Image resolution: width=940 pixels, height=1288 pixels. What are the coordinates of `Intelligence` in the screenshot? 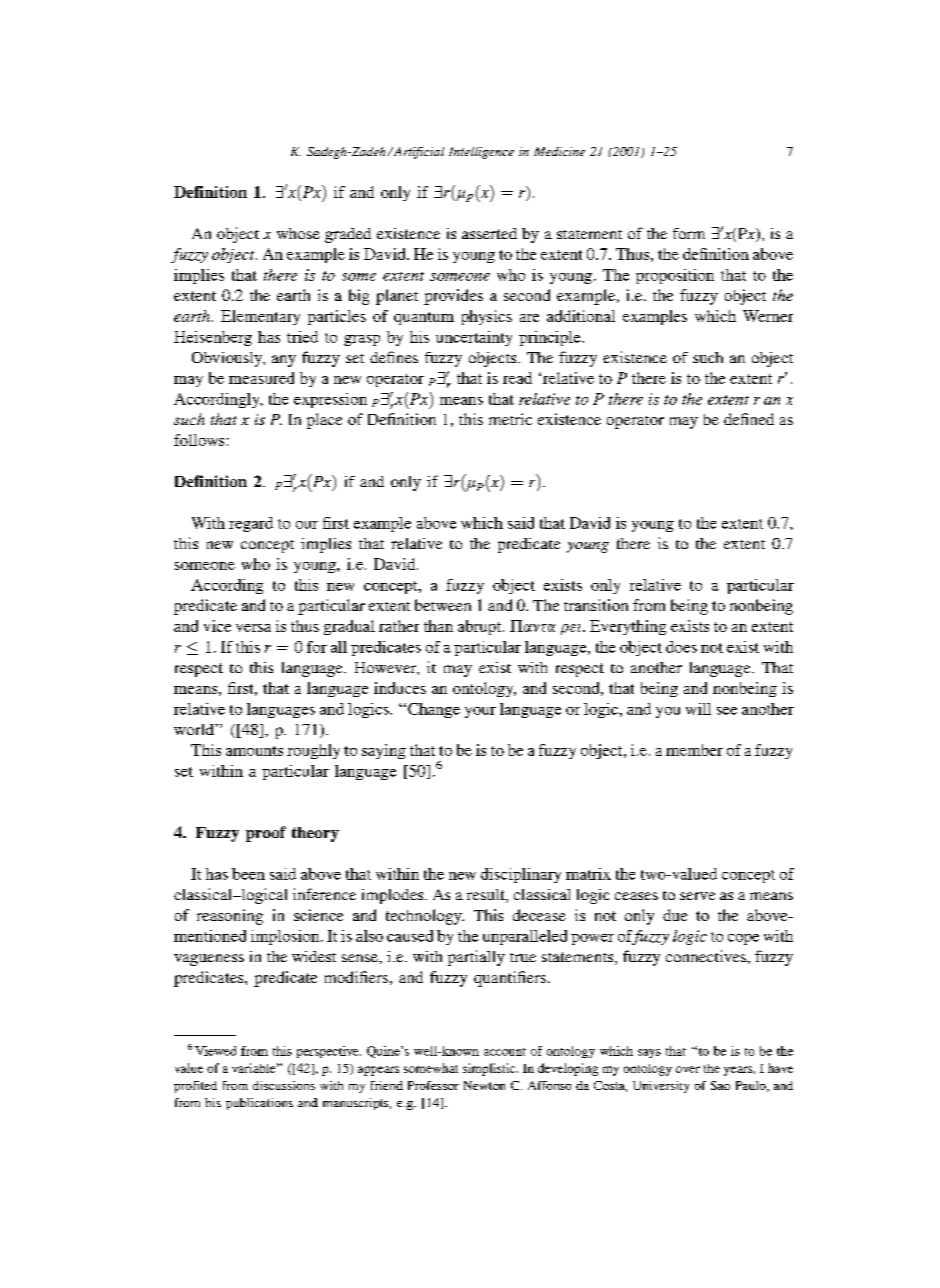 It's located at (481, 153).
